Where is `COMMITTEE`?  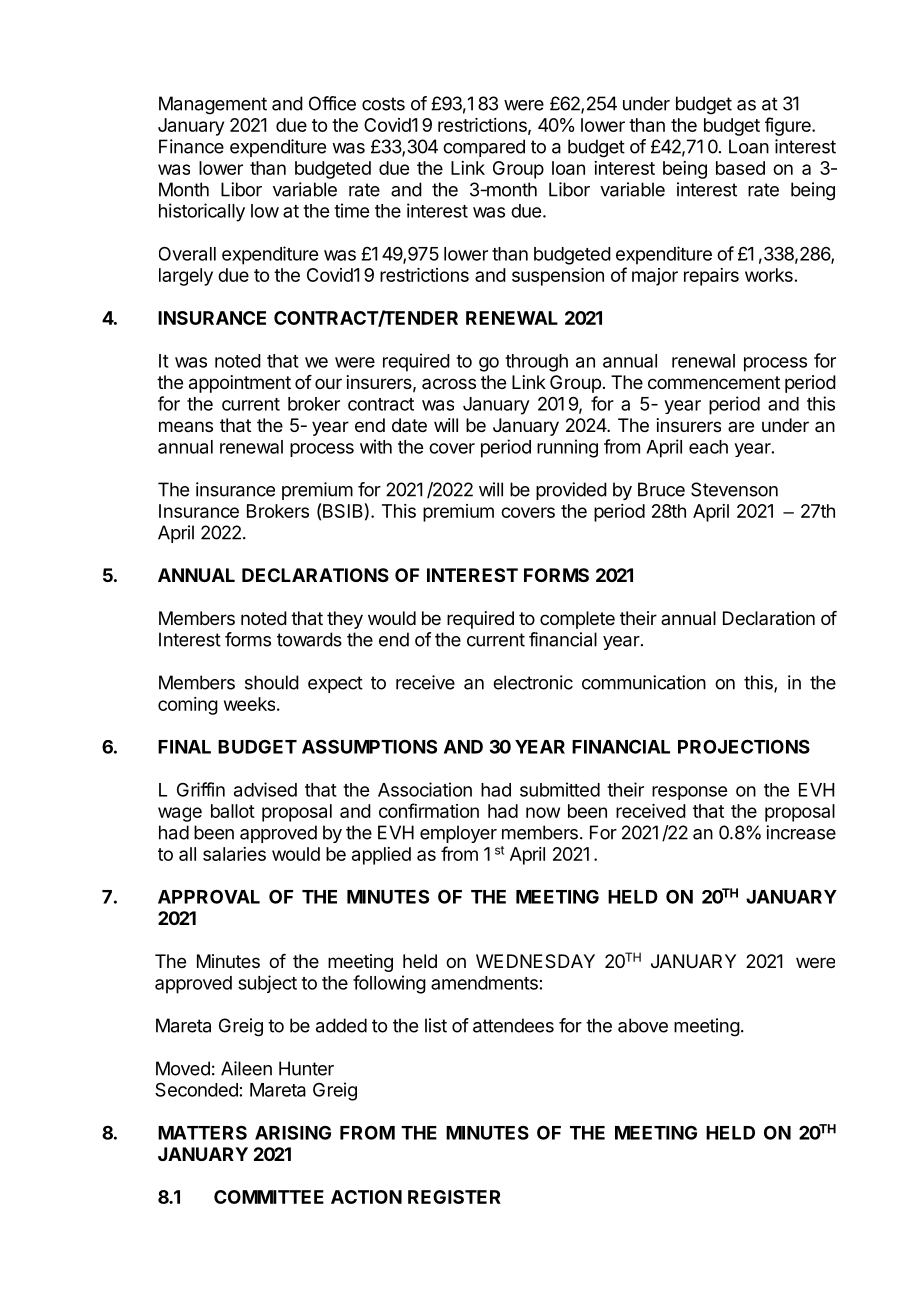
COMMITTEE is located at coordinates (269, 1197).
